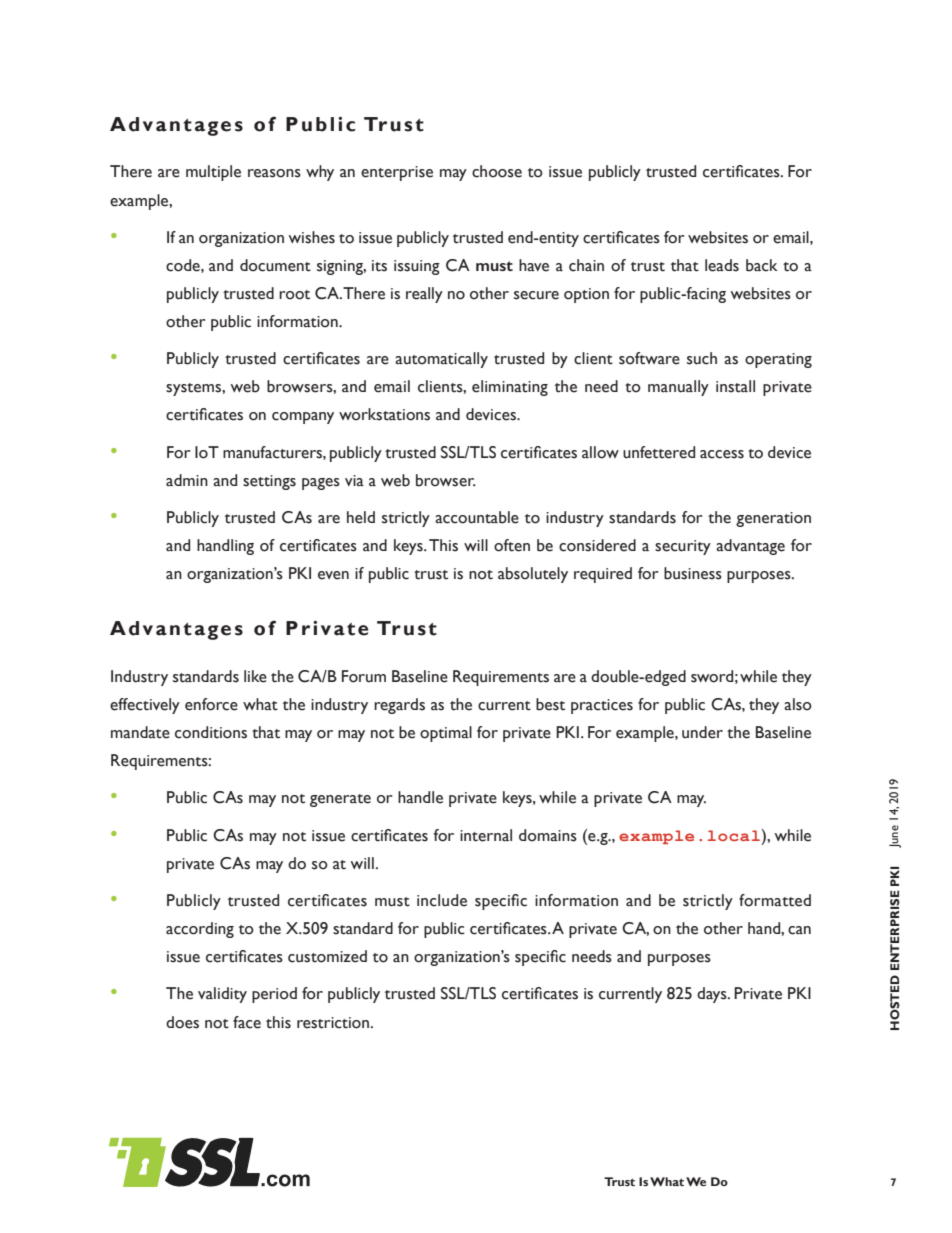  What do you see at coordinates (333, 575) in the image?
I see `even` at bounding box center [333, 575].
